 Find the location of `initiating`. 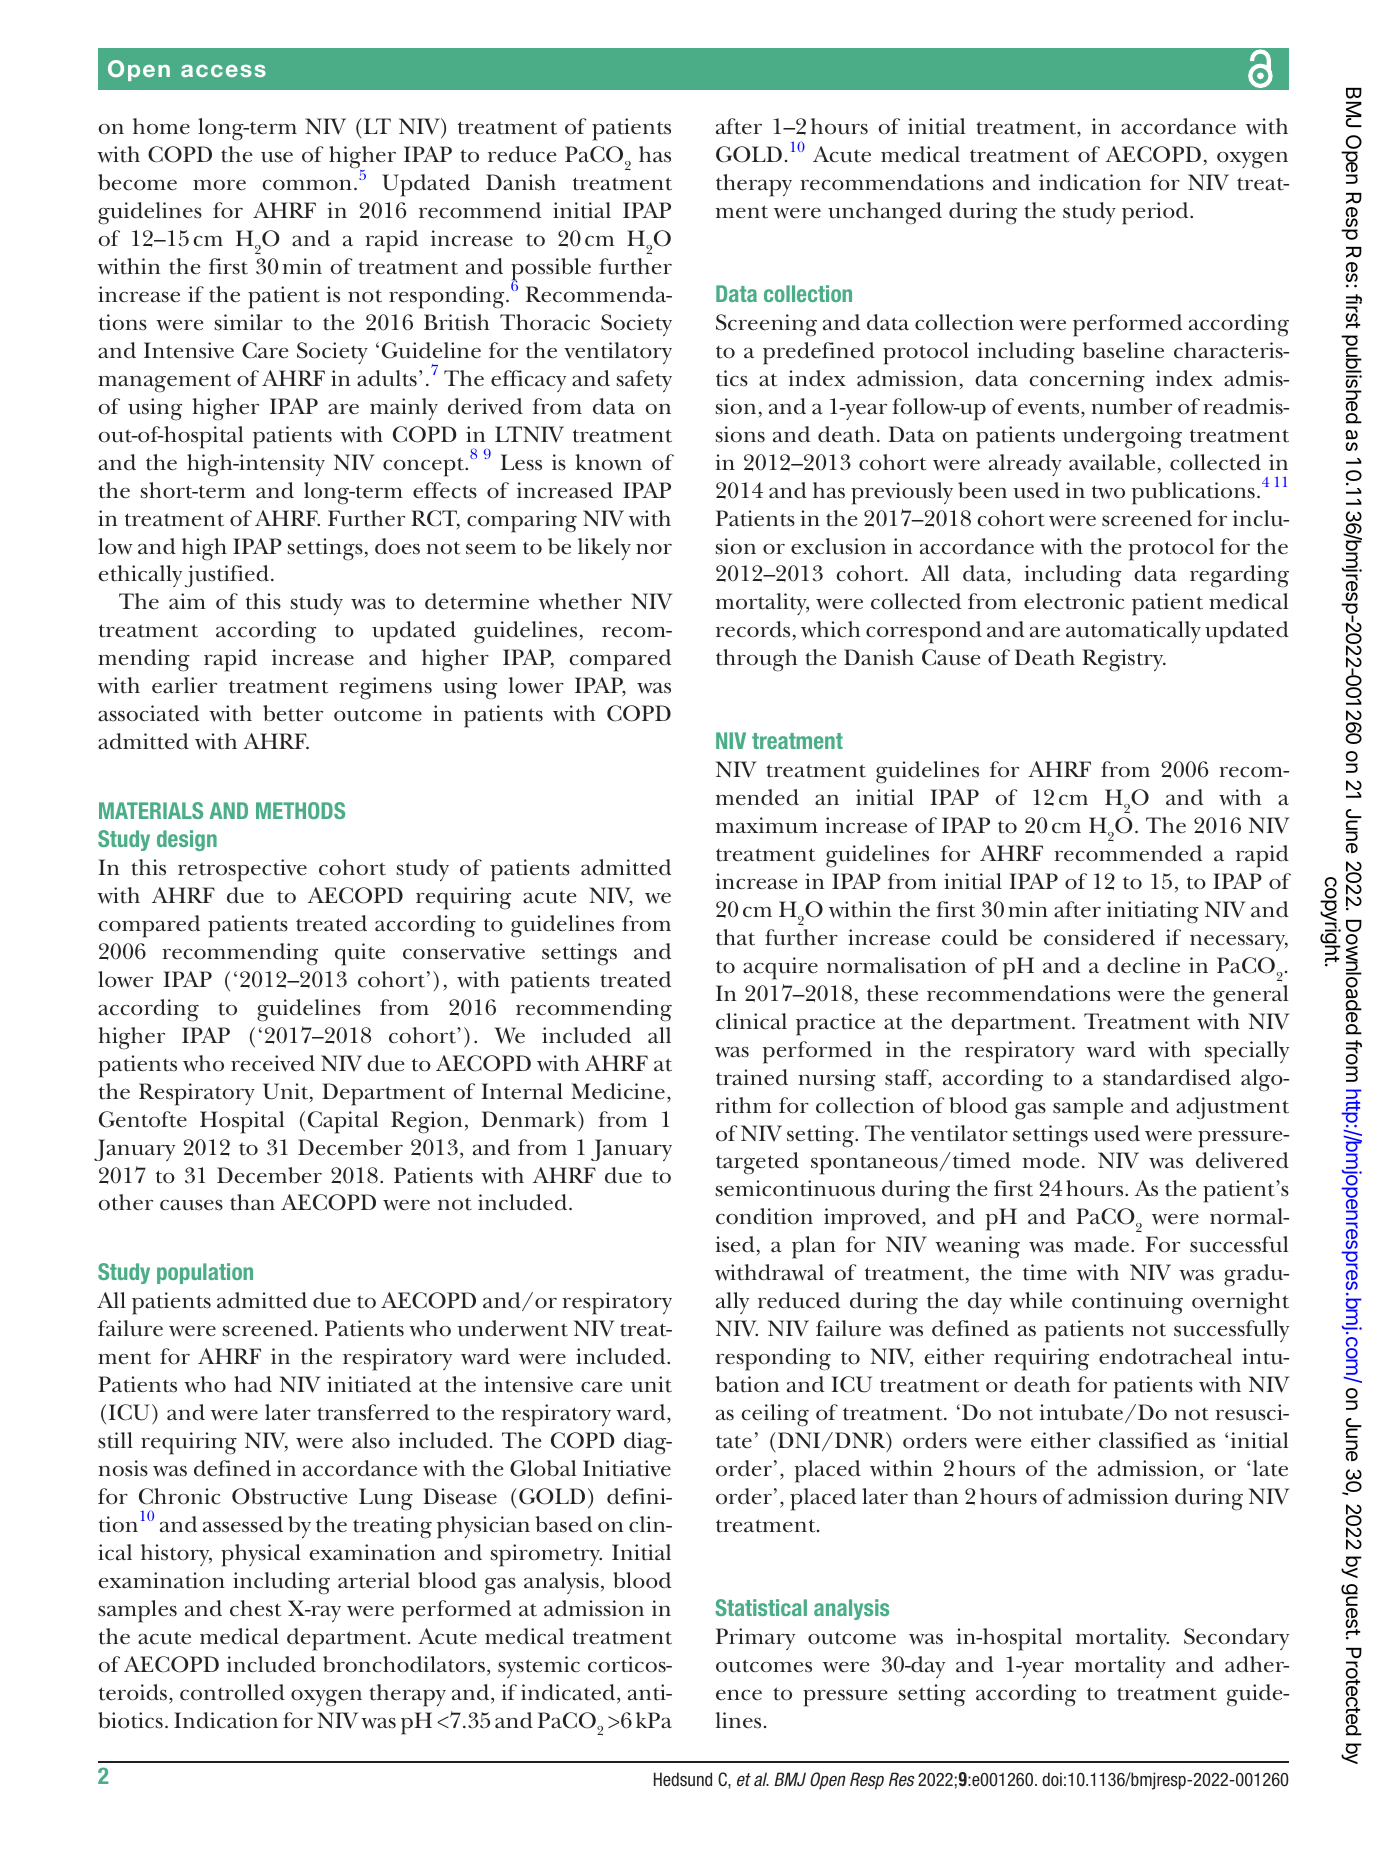

initiating is located at coordinates (1153, 912).
